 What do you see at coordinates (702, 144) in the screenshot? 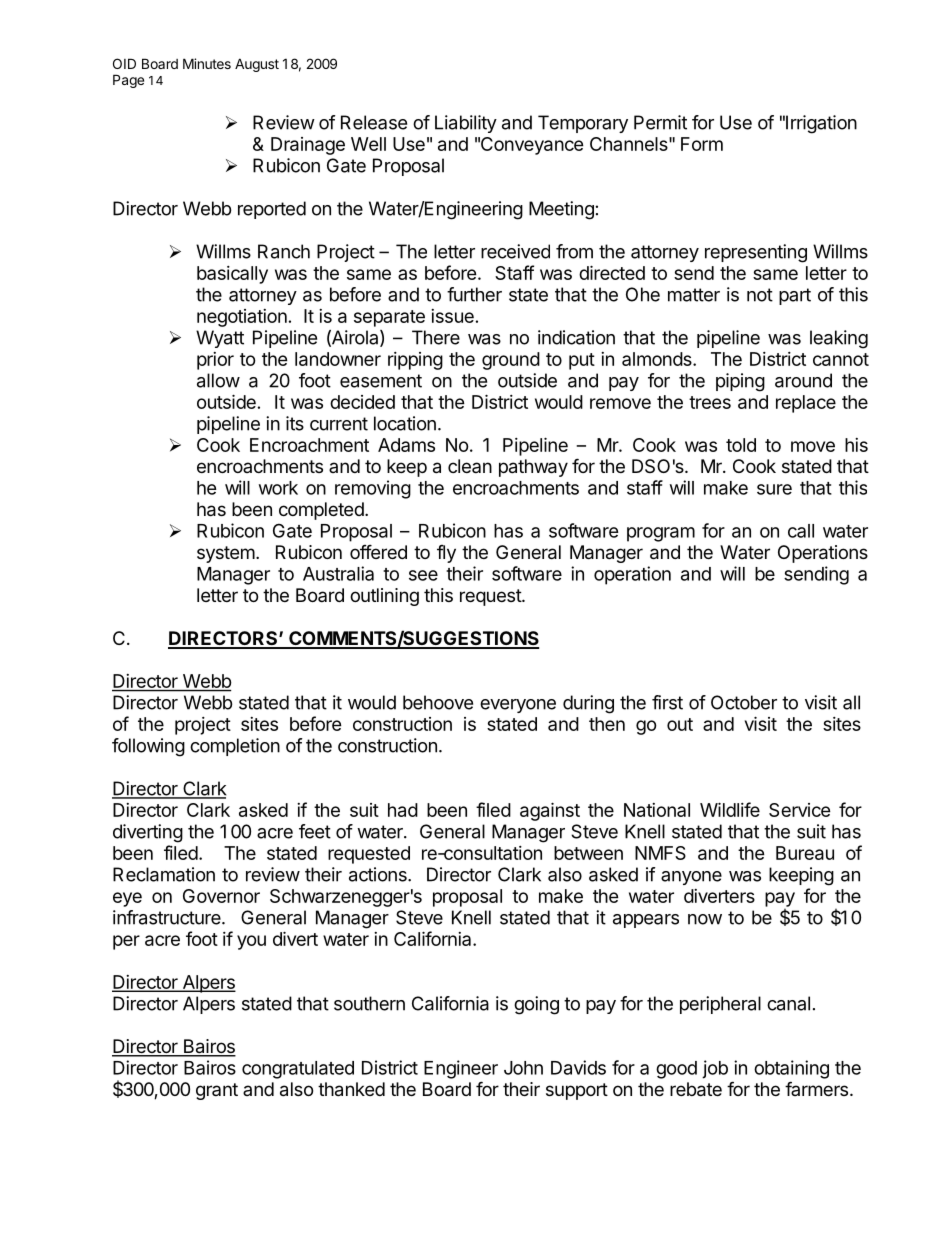
I see `Form` at bounding box center [702, 144].
